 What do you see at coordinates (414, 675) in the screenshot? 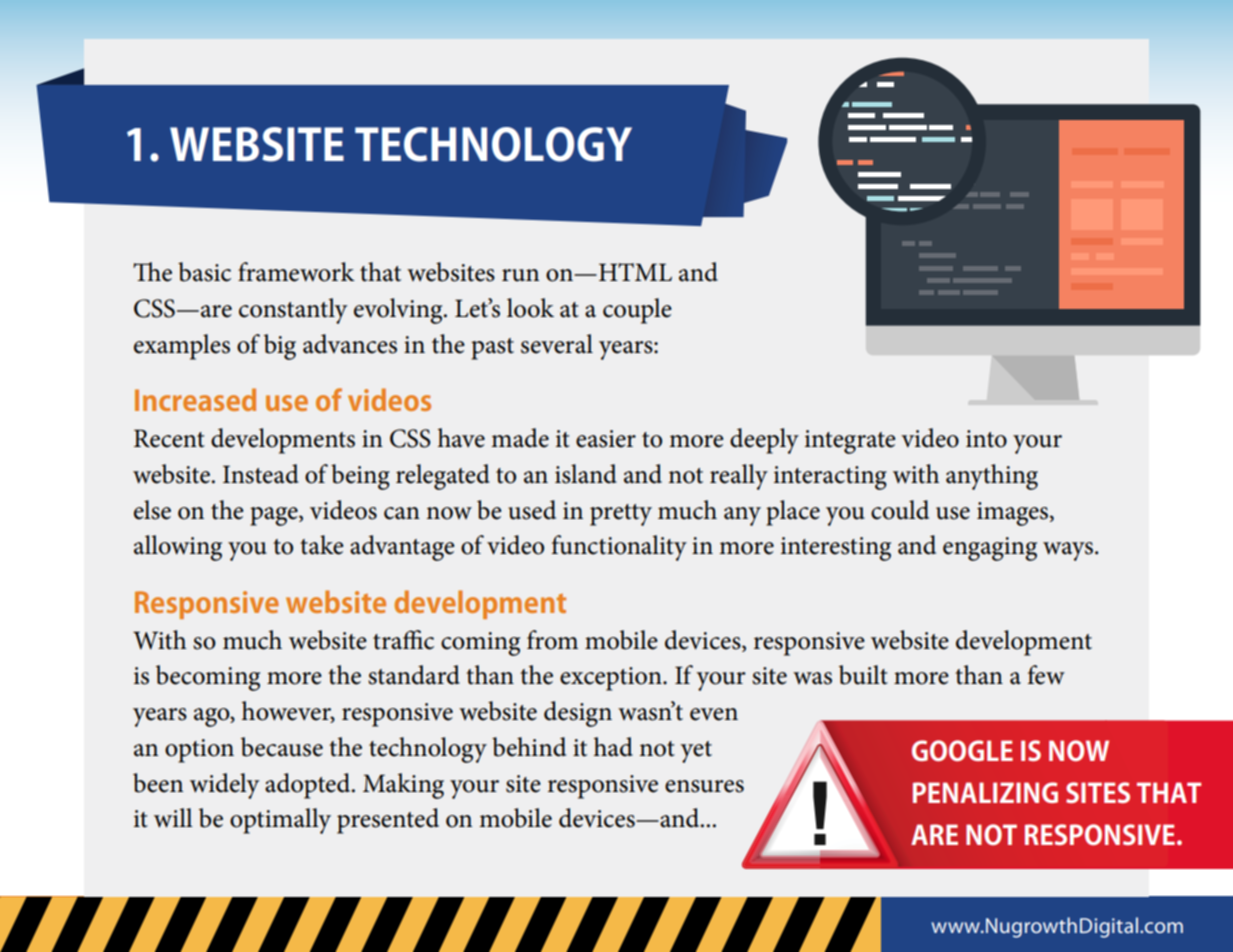
I see `standard` at bounding box center [414, 675].
